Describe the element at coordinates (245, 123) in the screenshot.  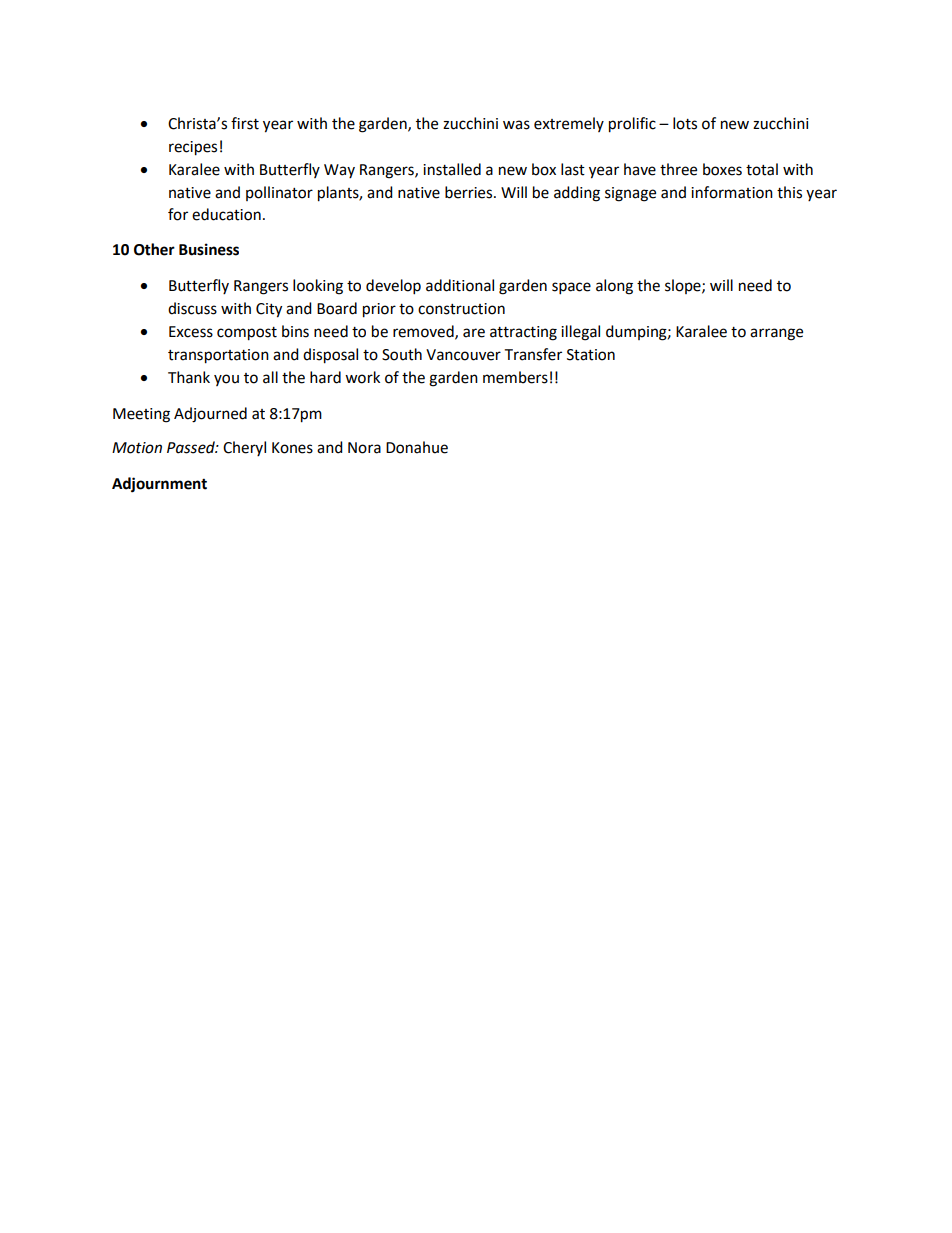
I see `first` at that location.
